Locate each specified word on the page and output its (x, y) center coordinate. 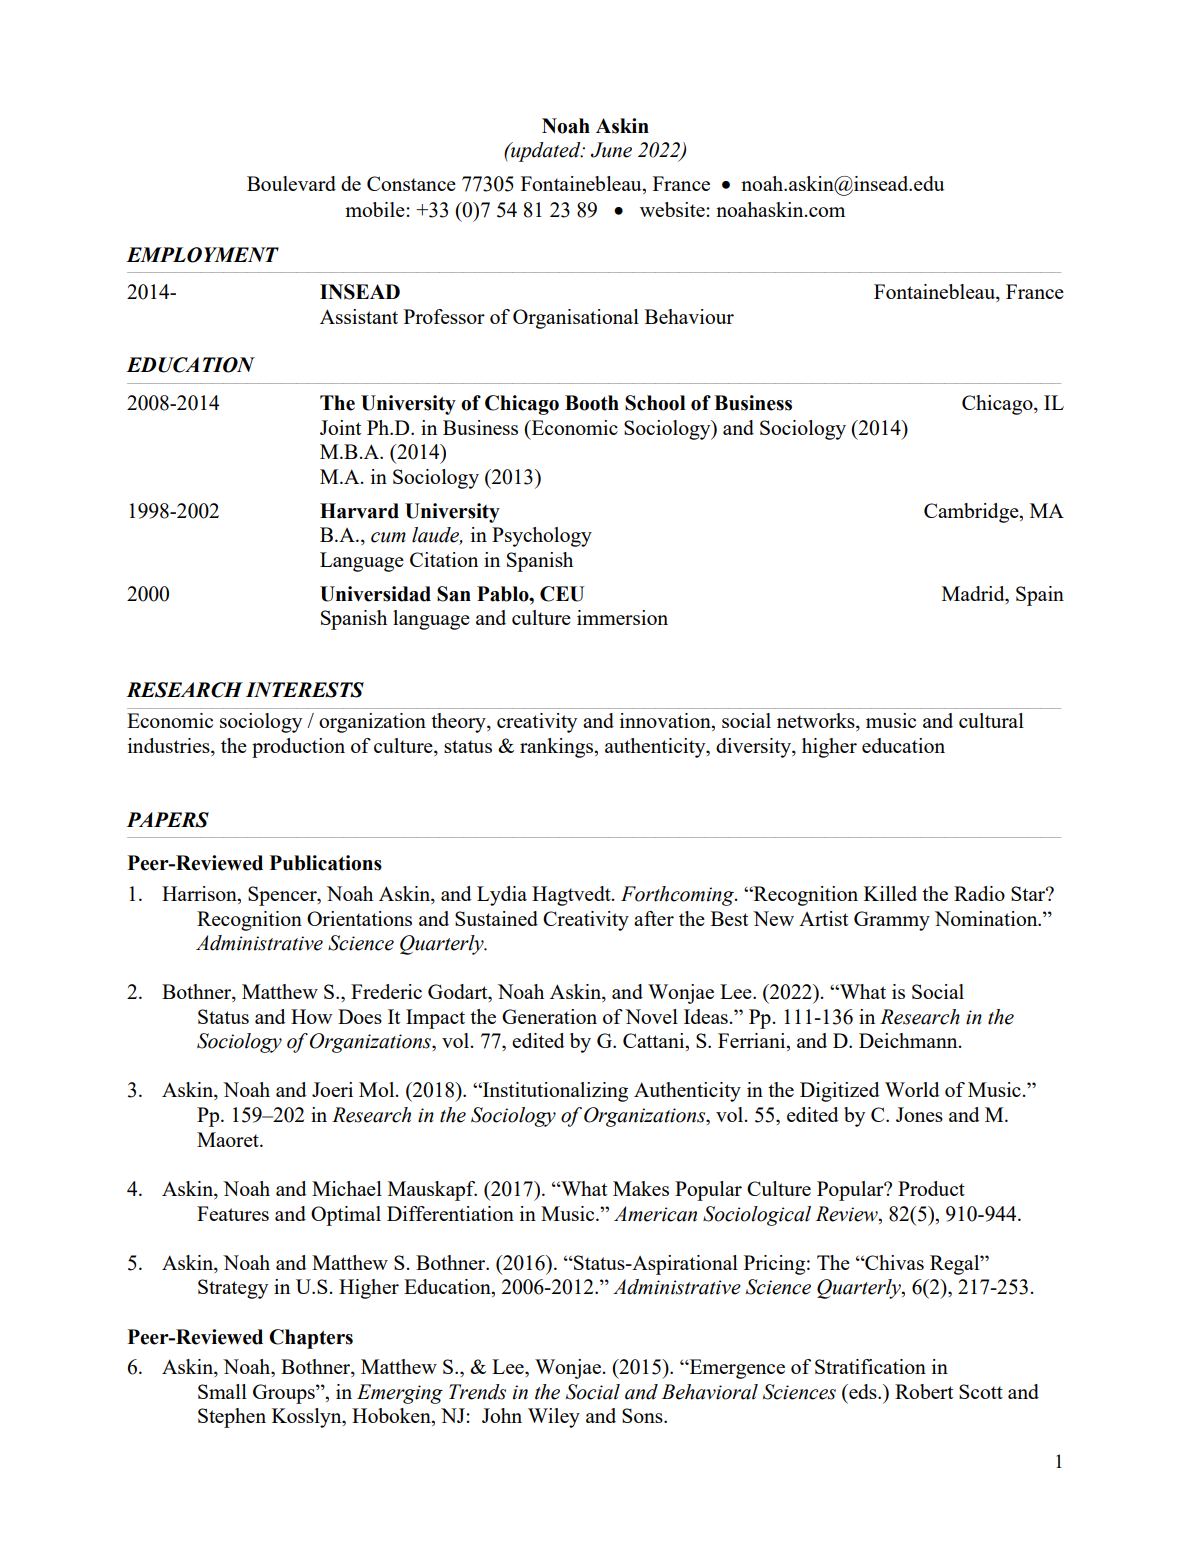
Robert (924, 1391)
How (312, 1016)
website (673, 209)
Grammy (892, 921)
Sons (643, 1415)
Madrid (974, 593)
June (611, 150)
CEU (562, 594)
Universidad (375, 594)
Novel (651, 1016)
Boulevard (291, 183)
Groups (285, 1394)
